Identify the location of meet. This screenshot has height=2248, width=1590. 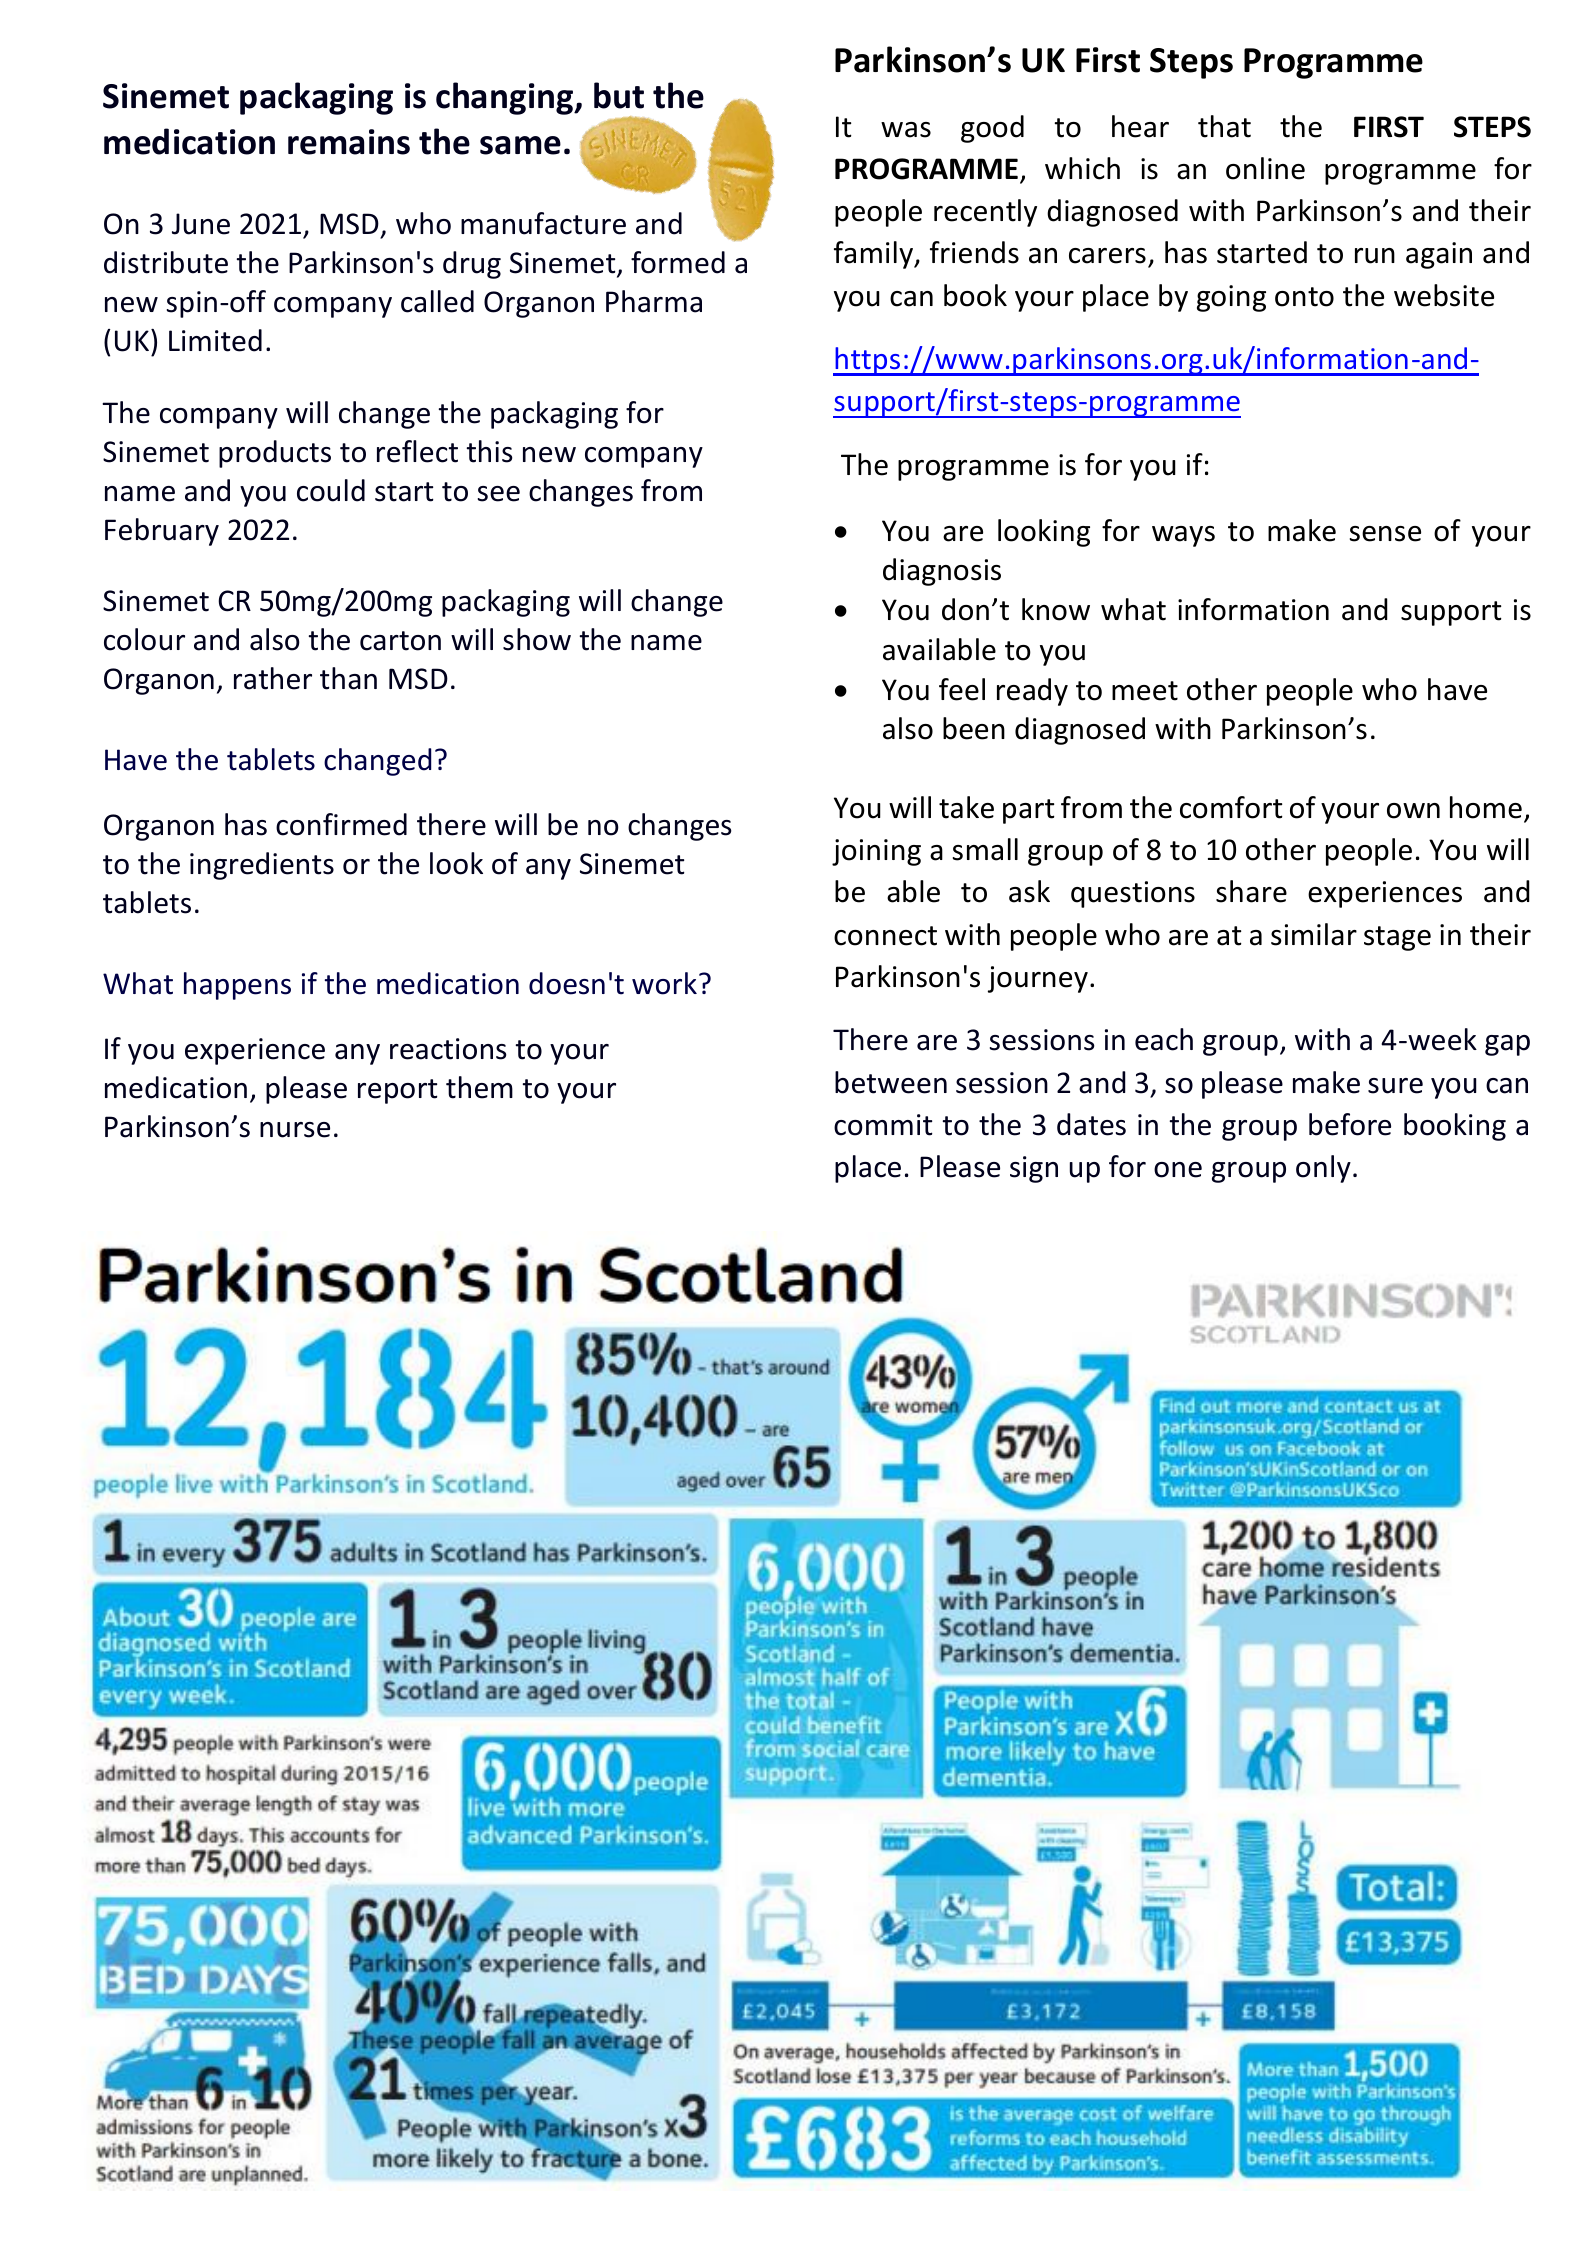
(1145, 691).
